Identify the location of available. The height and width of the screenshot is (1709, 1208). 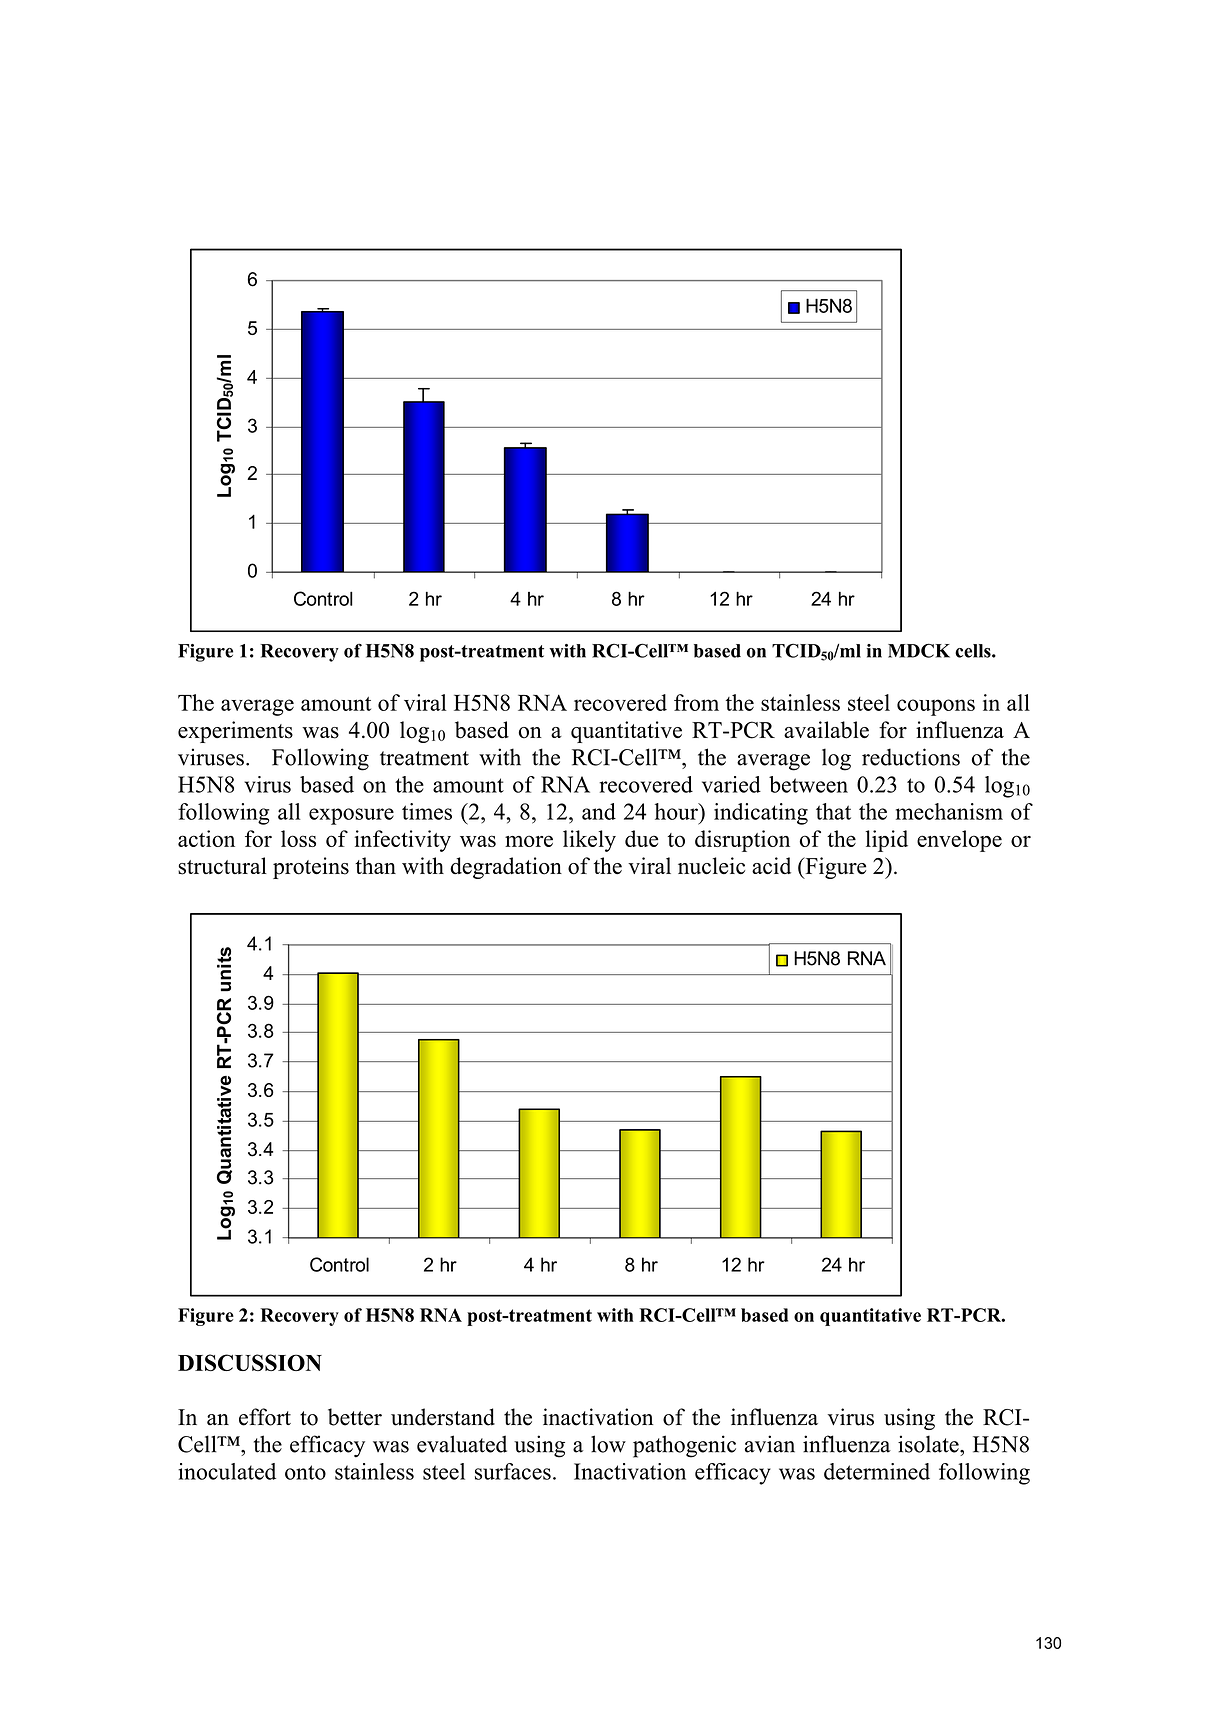
(826, 730).
